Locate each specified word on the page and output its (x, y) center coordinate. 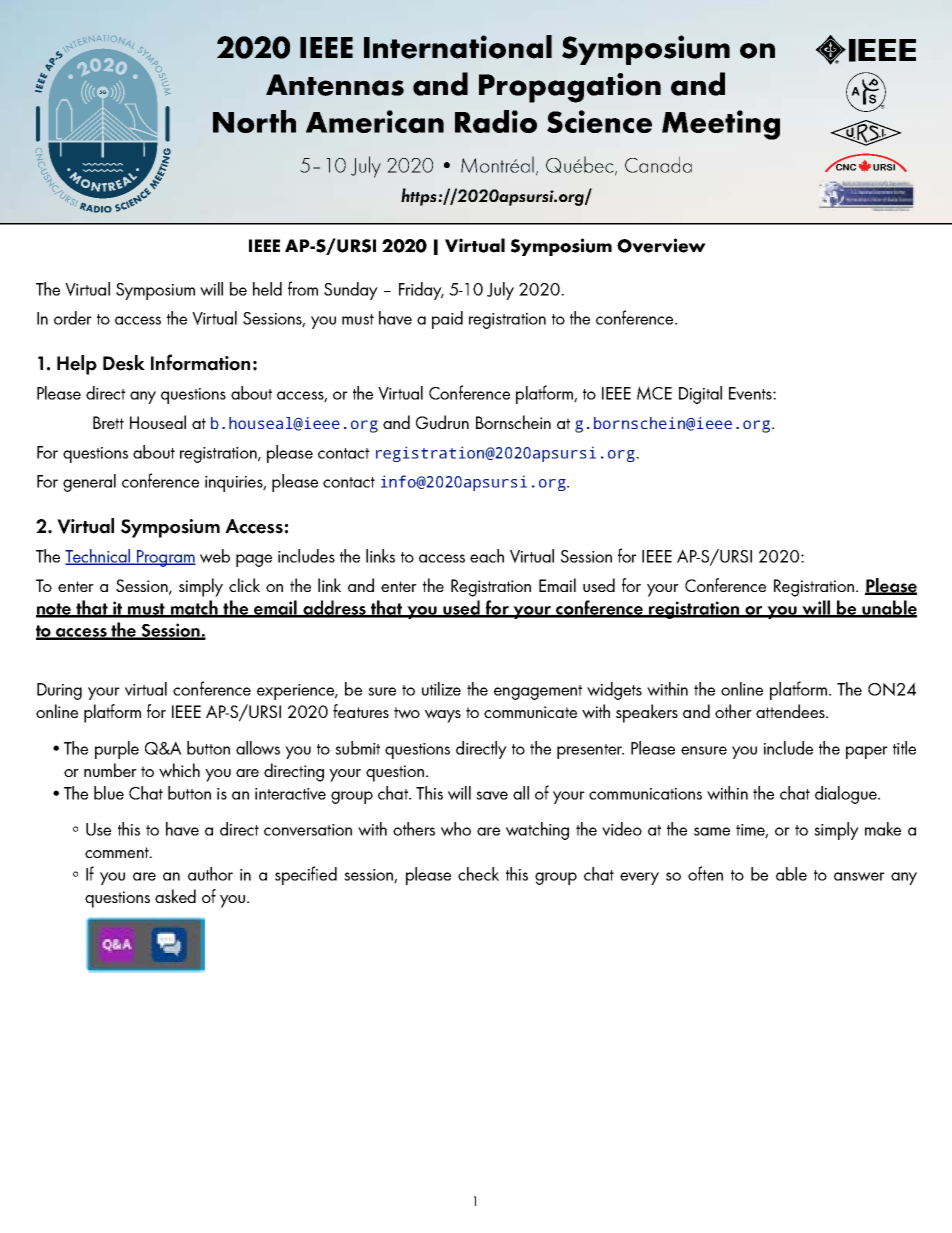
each (487, 556)
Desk (124, 363)
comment (118, 852)
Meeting (721, 125)
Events (751, 393)
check (478, 874)
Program (165, 558)
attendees (791, 711)
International (458, 47)
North (254, 121)
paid (447, 320)
